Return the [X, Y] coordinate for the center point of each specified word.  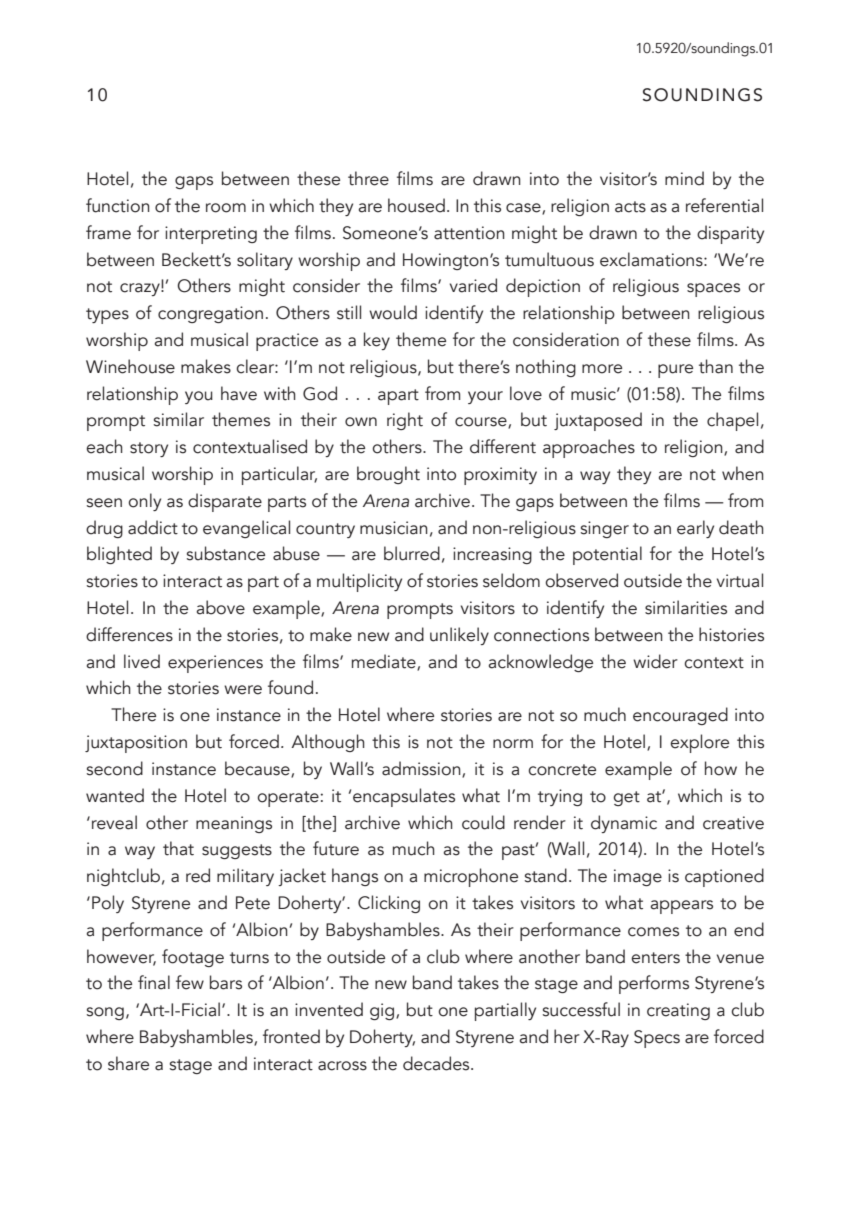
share [128, 1063]
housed [416, 205]
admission [422, 769]
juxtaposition [136, 744]
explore [699, 743]
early [695, 529]
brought [388, 475]
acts [630, 207]
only [144, 502]
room [226, 208]
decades [437, 1063]
